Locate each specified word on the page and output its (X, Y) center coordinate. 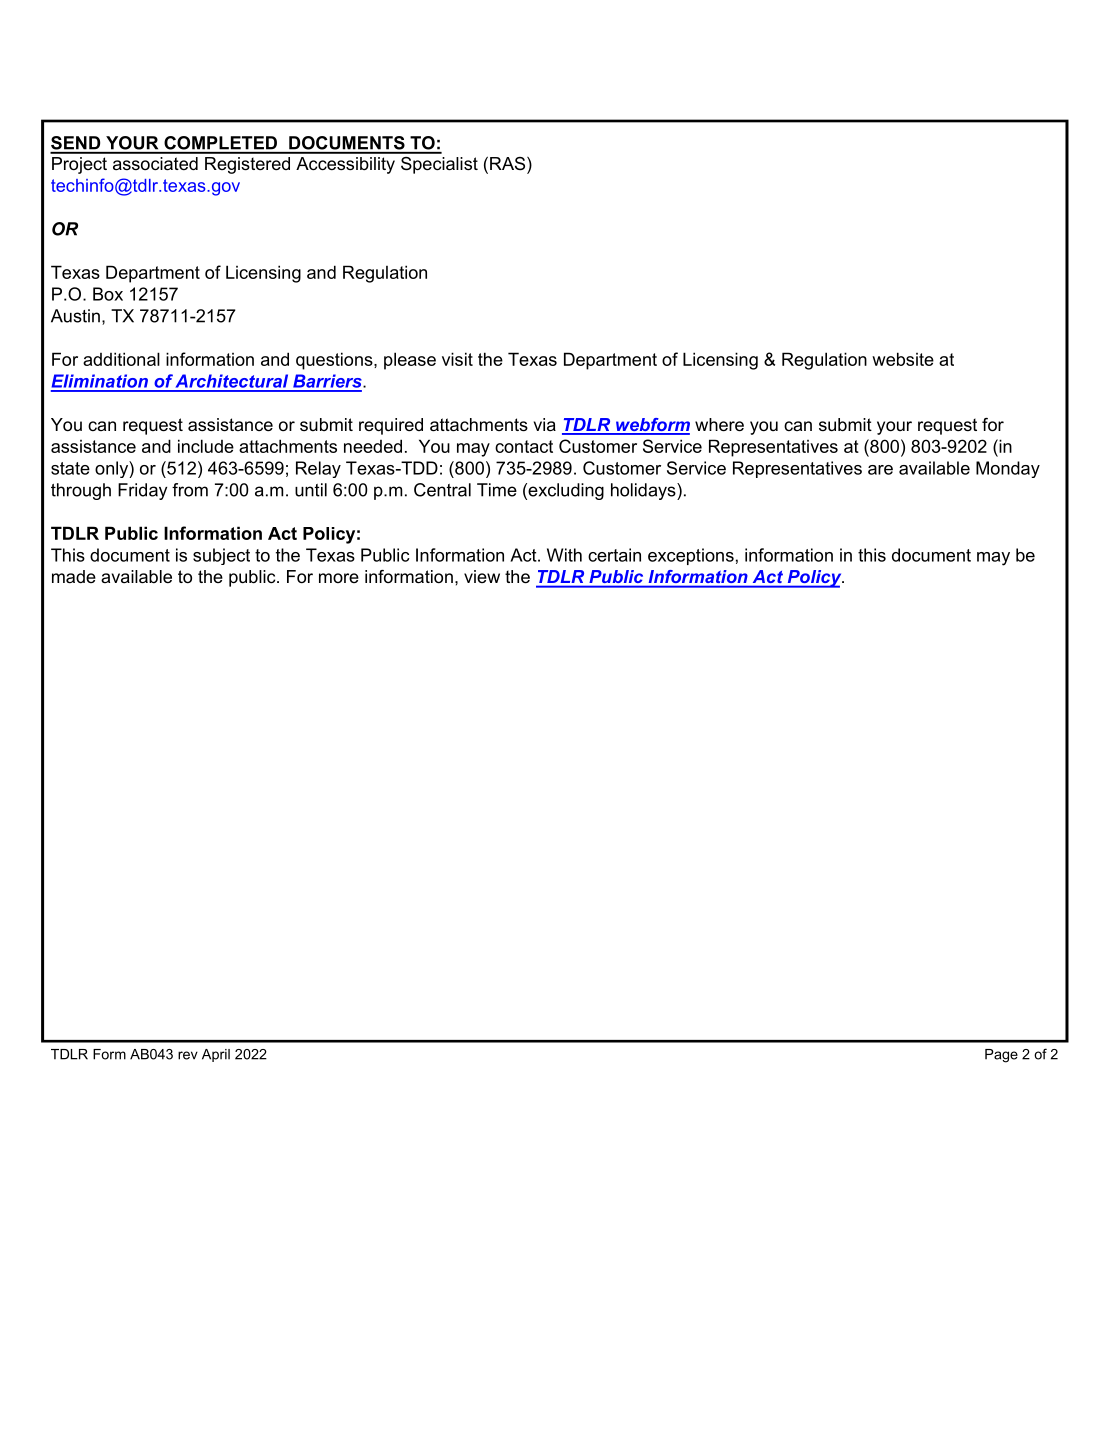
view (482, 576)
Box (108, 294)
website (903, 359)
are (880, 470)
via (545, 424)
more (339, 578)
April (216, 1055)
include (206, 446)
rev (188, 1055)
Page (1001, 1056)
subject (221, 556)
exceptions (691, 556)
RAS (509, 165)
